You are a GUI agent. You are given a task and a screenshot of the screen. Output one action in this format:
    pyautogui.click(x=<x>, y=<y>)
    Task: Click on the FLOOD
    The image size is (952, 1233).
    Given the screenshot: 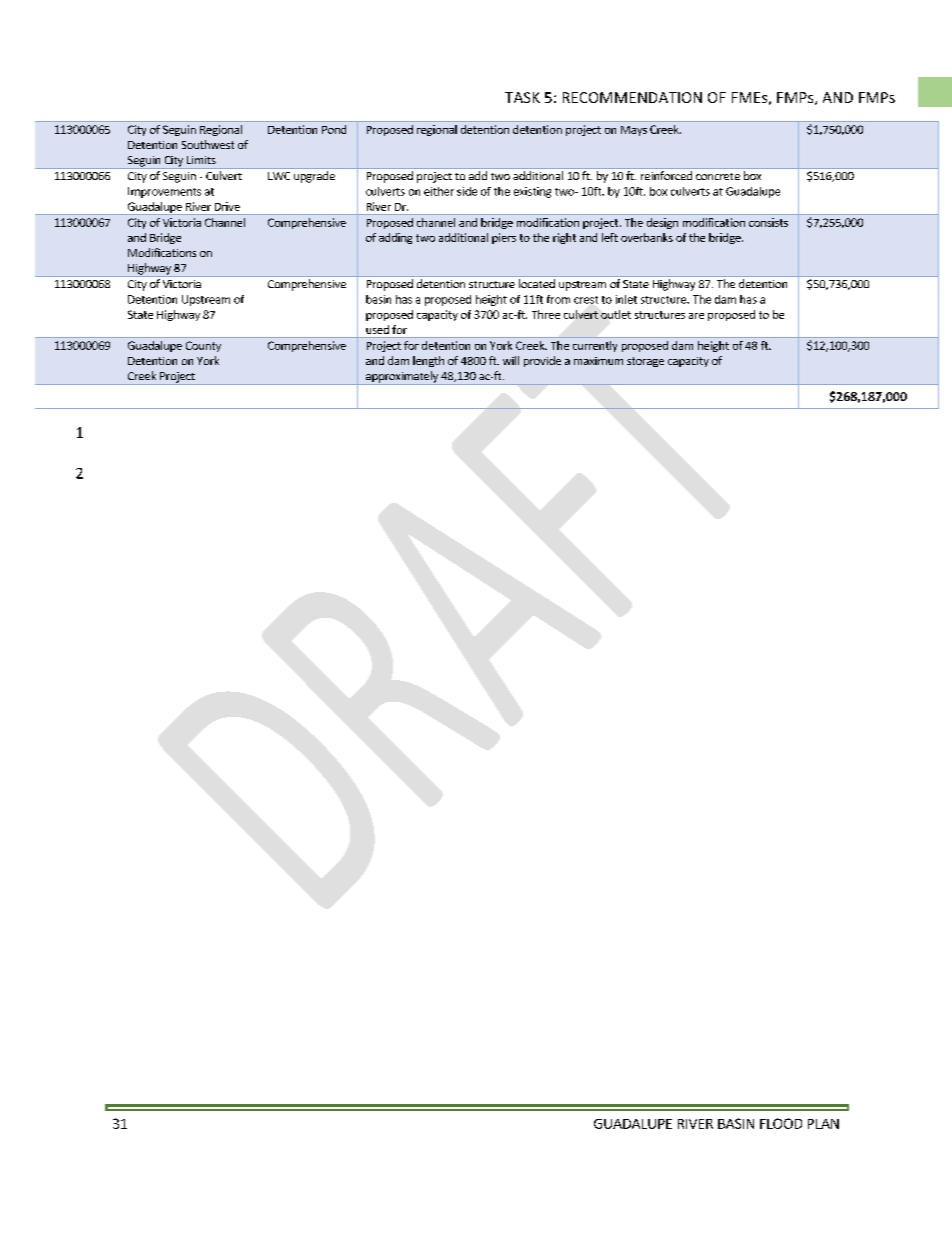 What is the action you would take?
    pyautogui.click(x=781, y=1123)
